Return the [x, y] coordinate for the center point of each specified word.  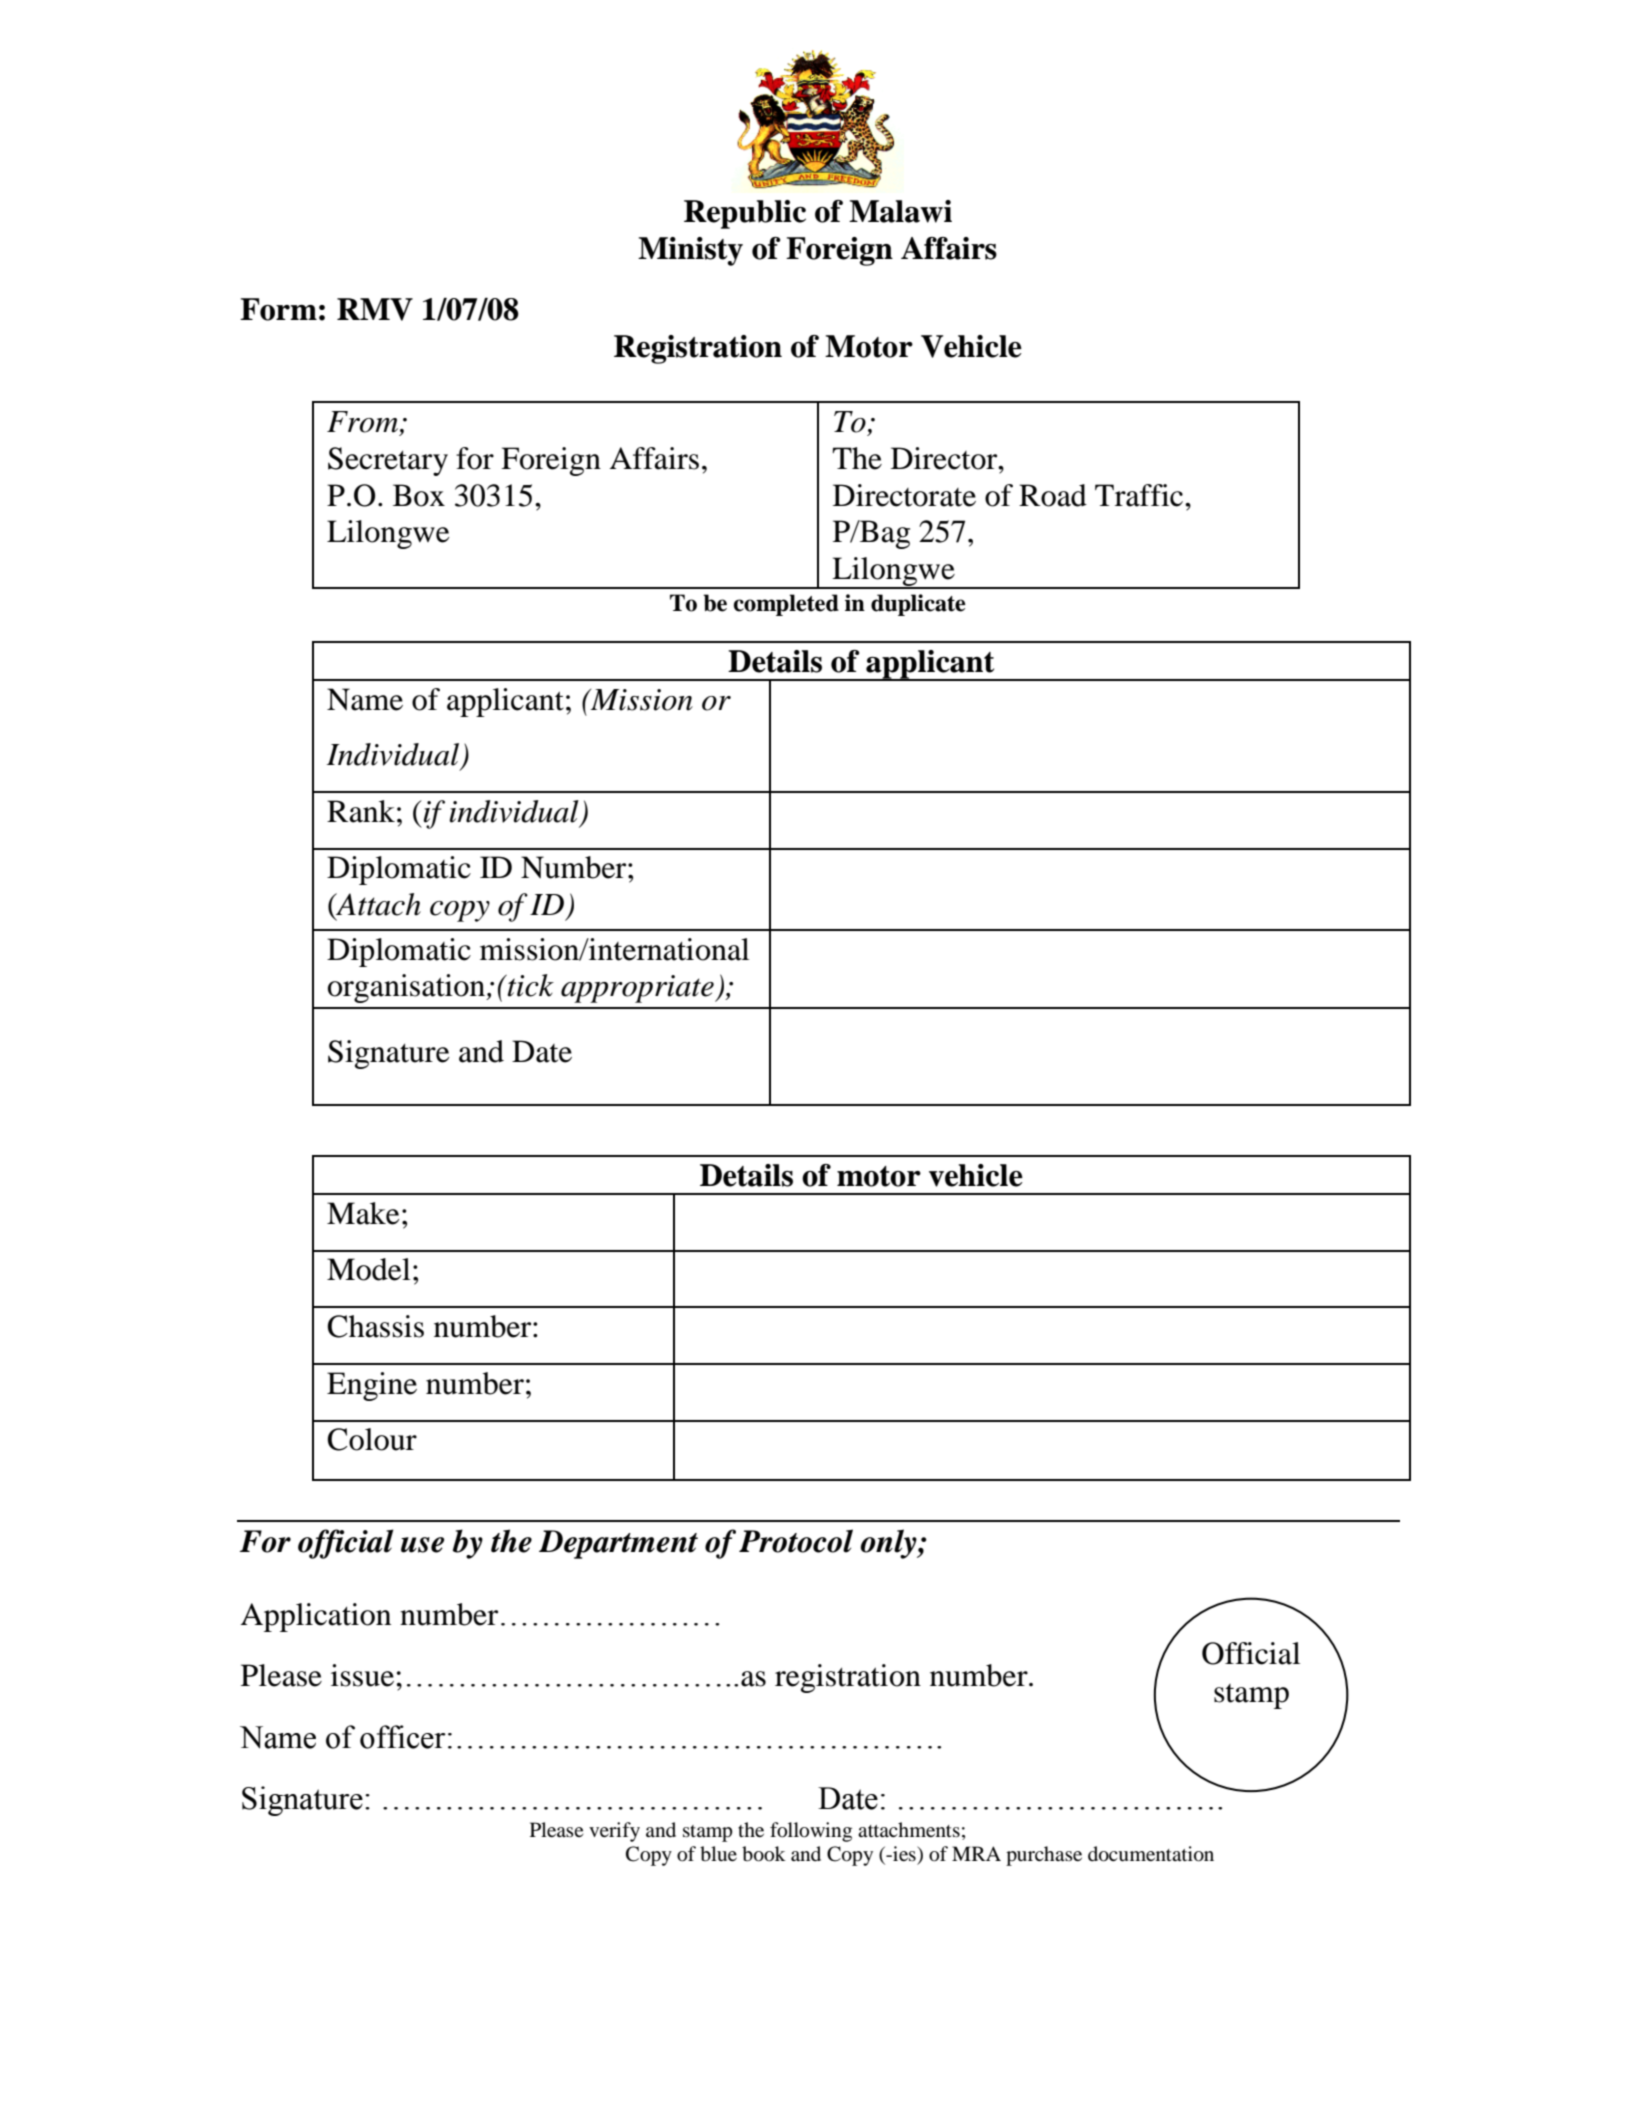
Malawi [900, 211]
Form [278, 309]
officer [403, 1737]
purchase [1044, 1856]
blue [718, 1854]
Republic [745, 214]
